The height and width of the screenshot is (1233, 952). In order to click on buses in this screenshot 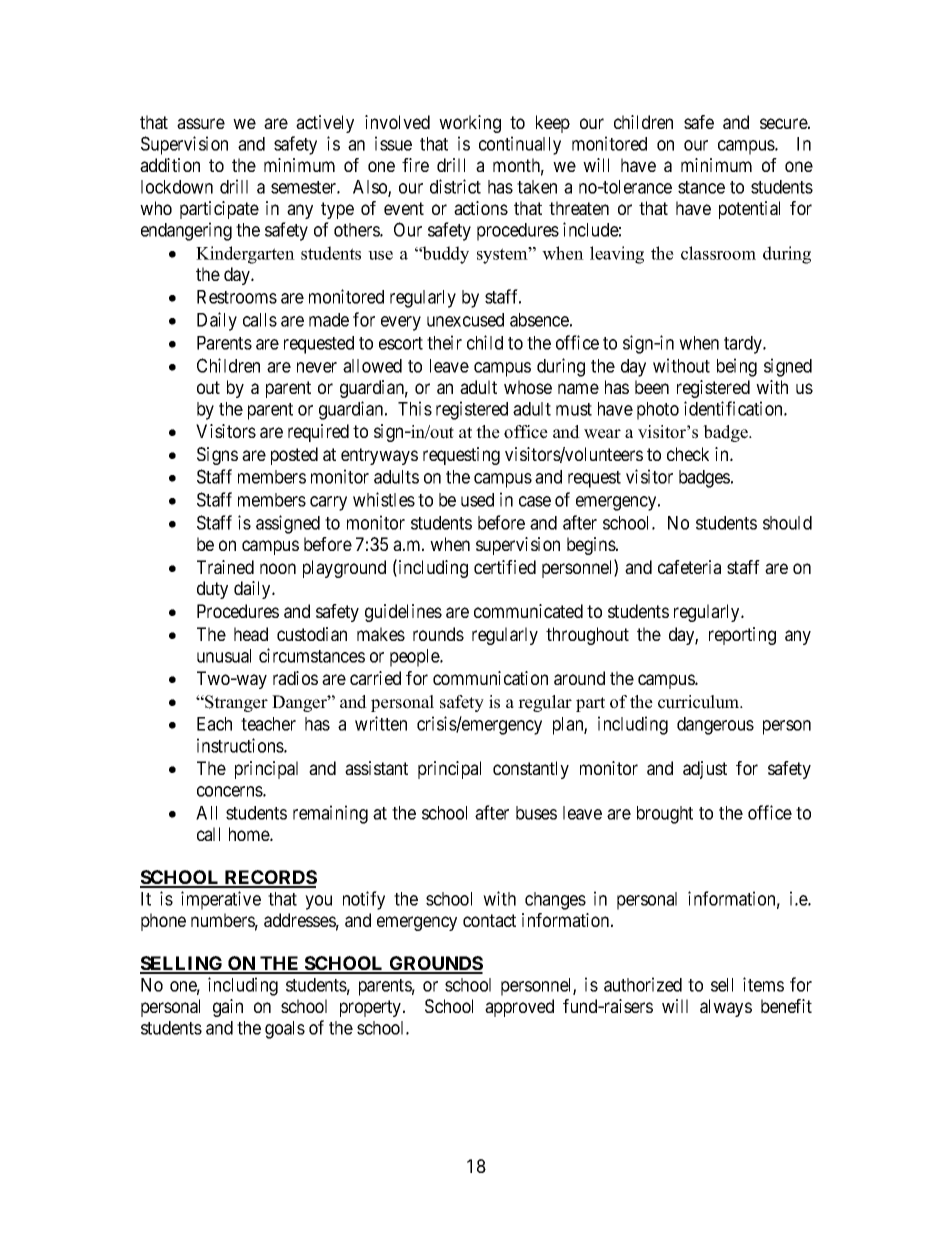, I will do `click(536, 813)`.
